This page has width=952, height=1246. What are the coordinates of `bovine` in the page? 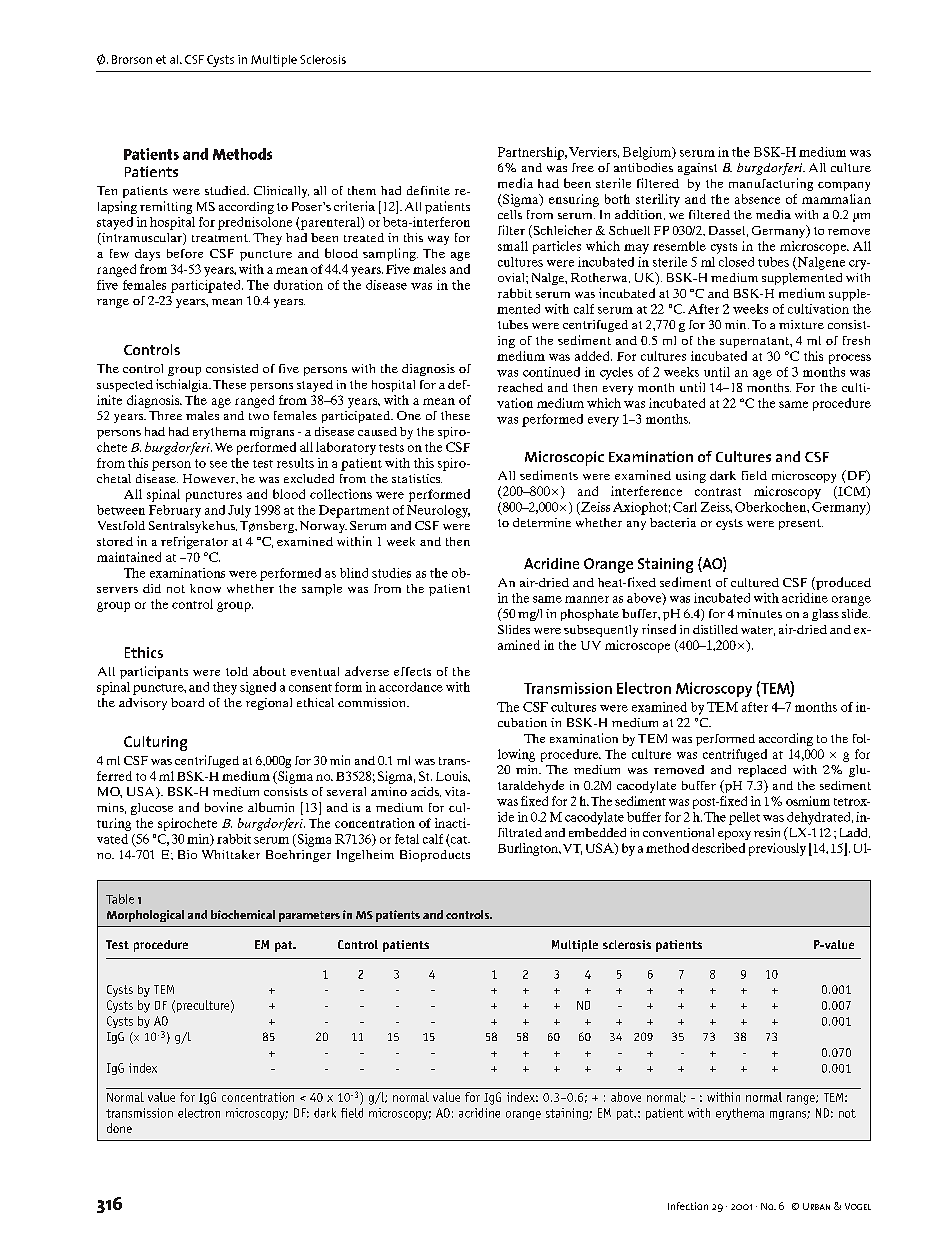 It's located at (224, 807).
